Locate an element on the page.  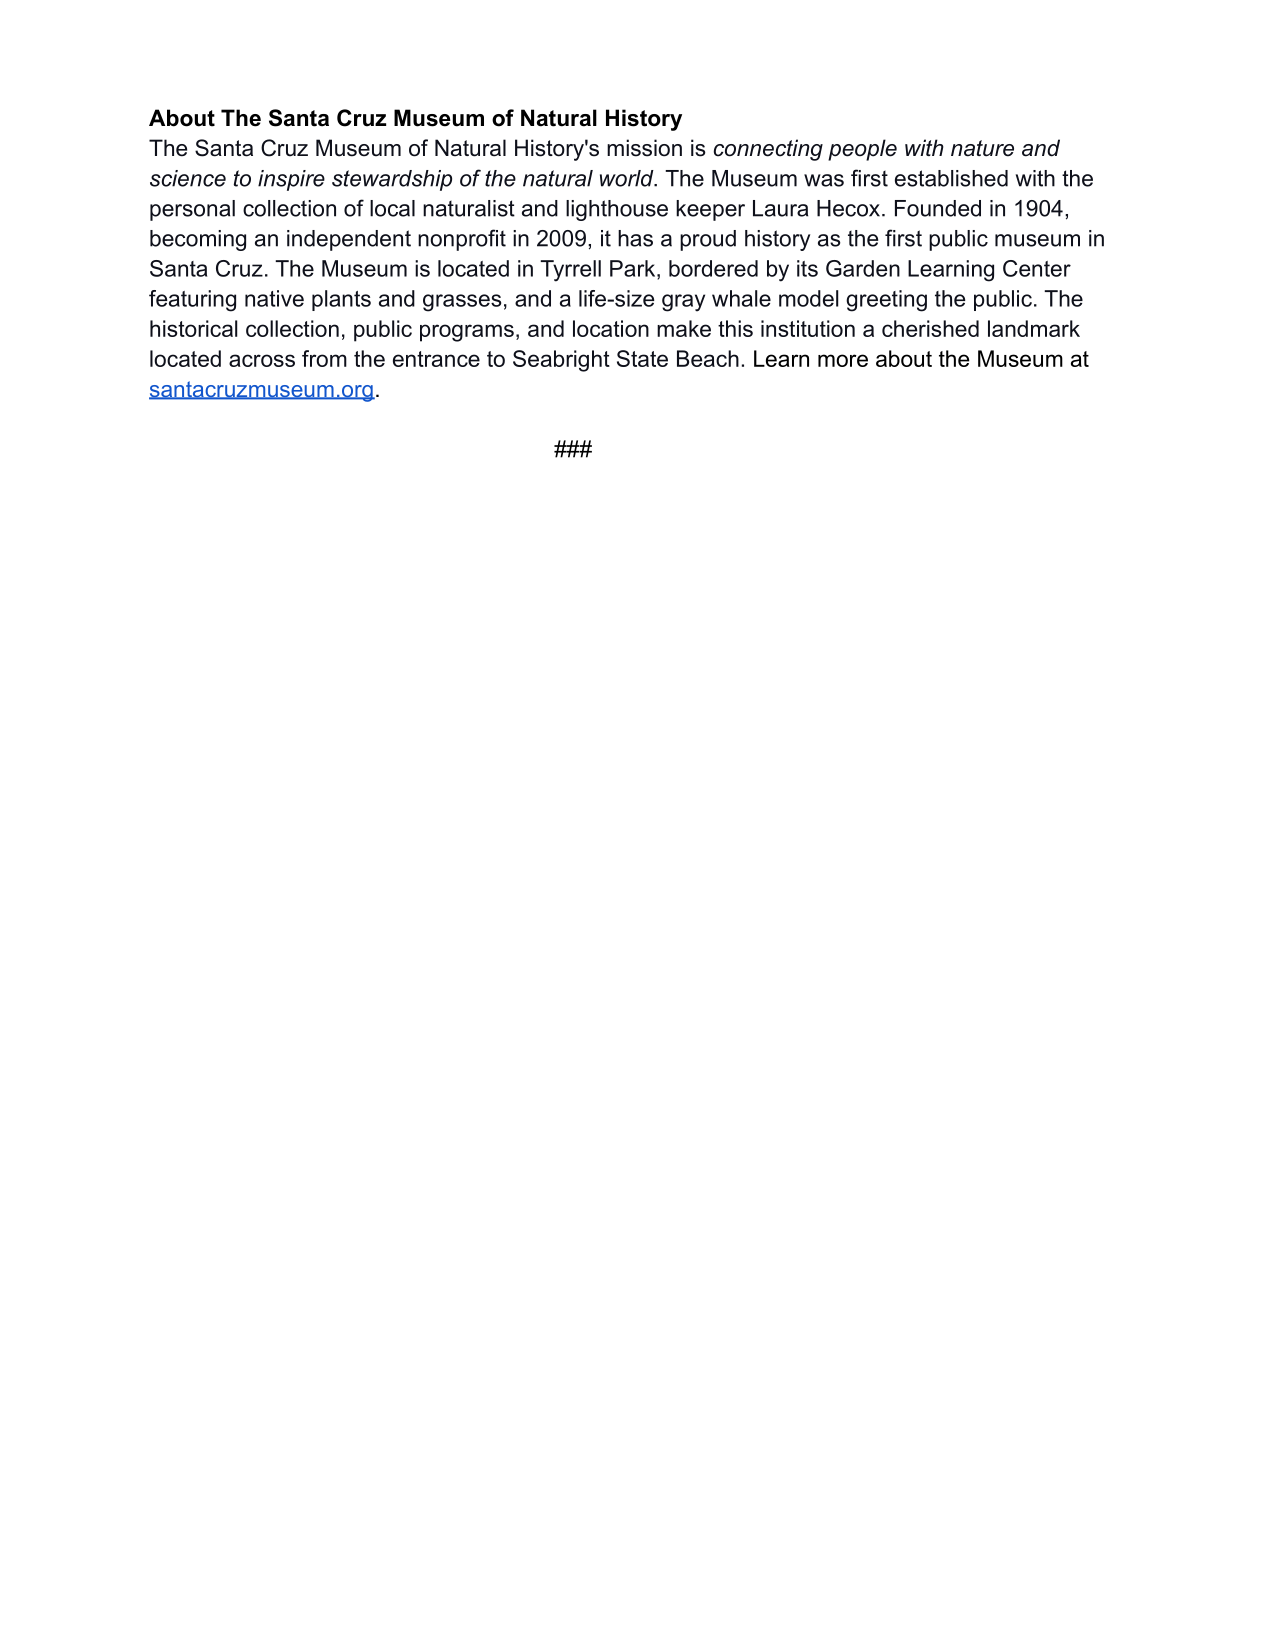
nature is located at coordinates (982, 148).
